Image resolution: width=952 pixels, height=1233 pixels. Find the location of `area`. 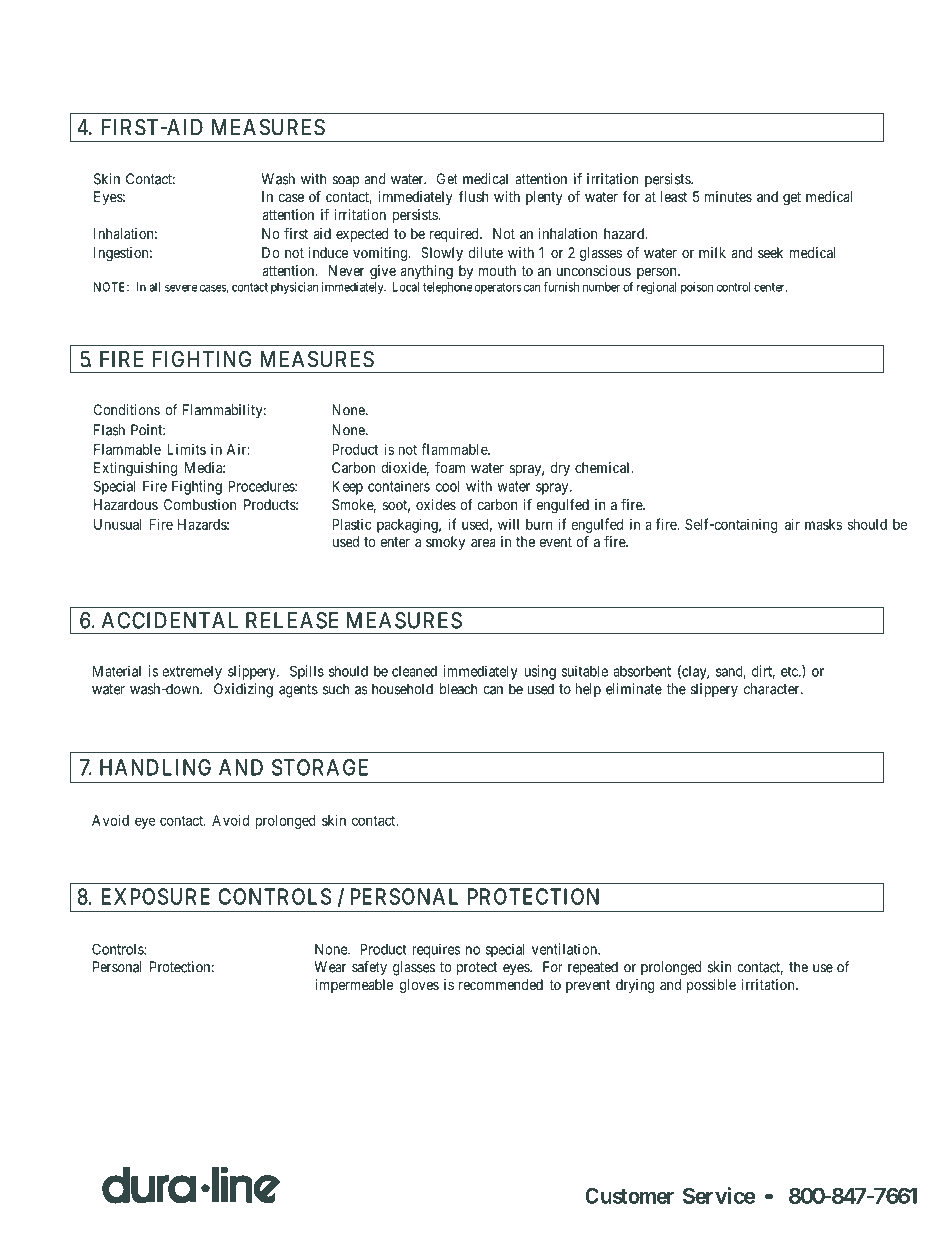

area is located at coordinates (483, 543).
